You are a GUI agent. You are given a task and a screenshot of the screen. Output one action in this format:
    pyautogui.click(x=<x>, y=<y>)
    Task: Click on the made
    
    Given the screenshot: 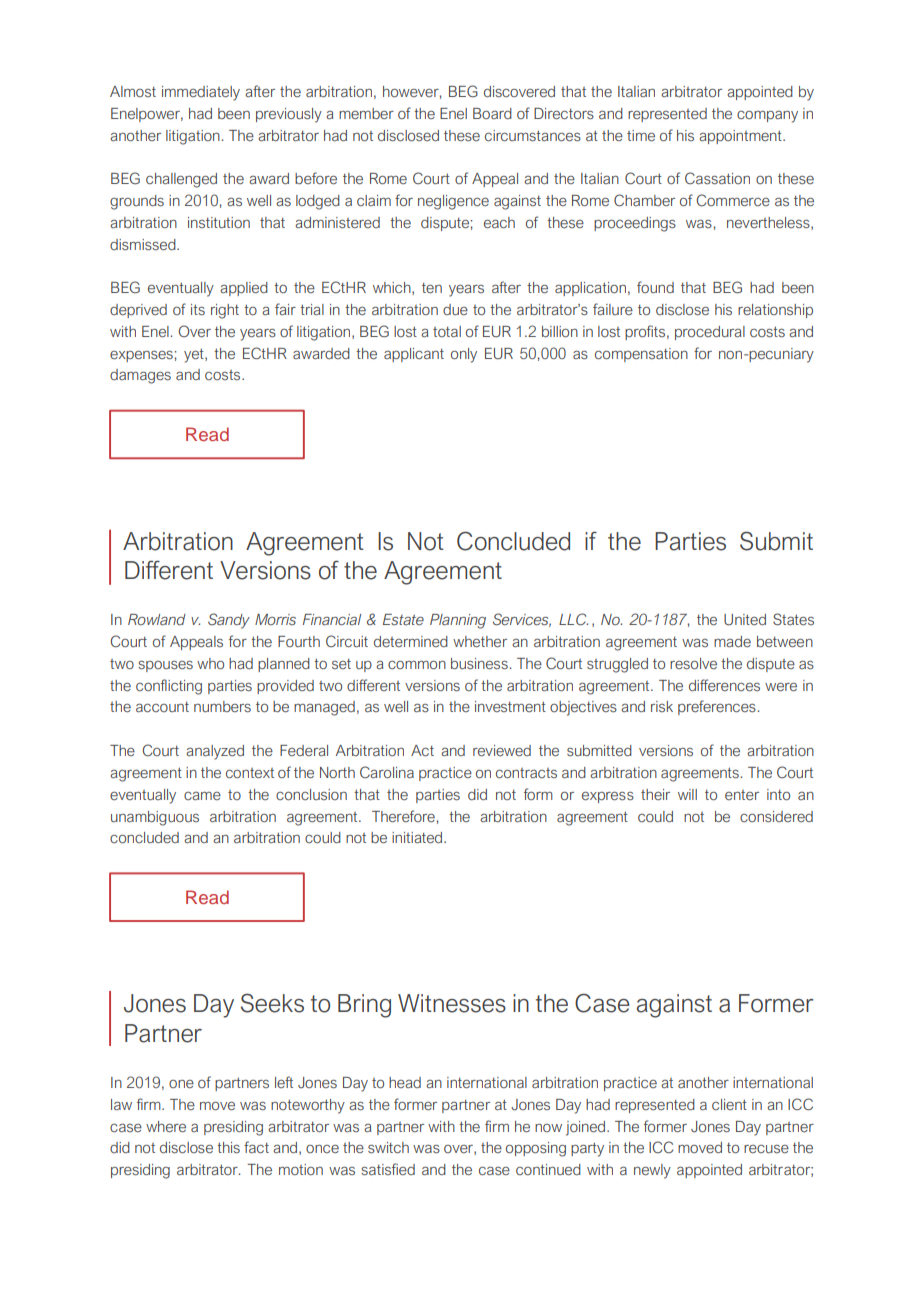 What is the action you would take?
    pyautogui.click(x=732, y=641)
